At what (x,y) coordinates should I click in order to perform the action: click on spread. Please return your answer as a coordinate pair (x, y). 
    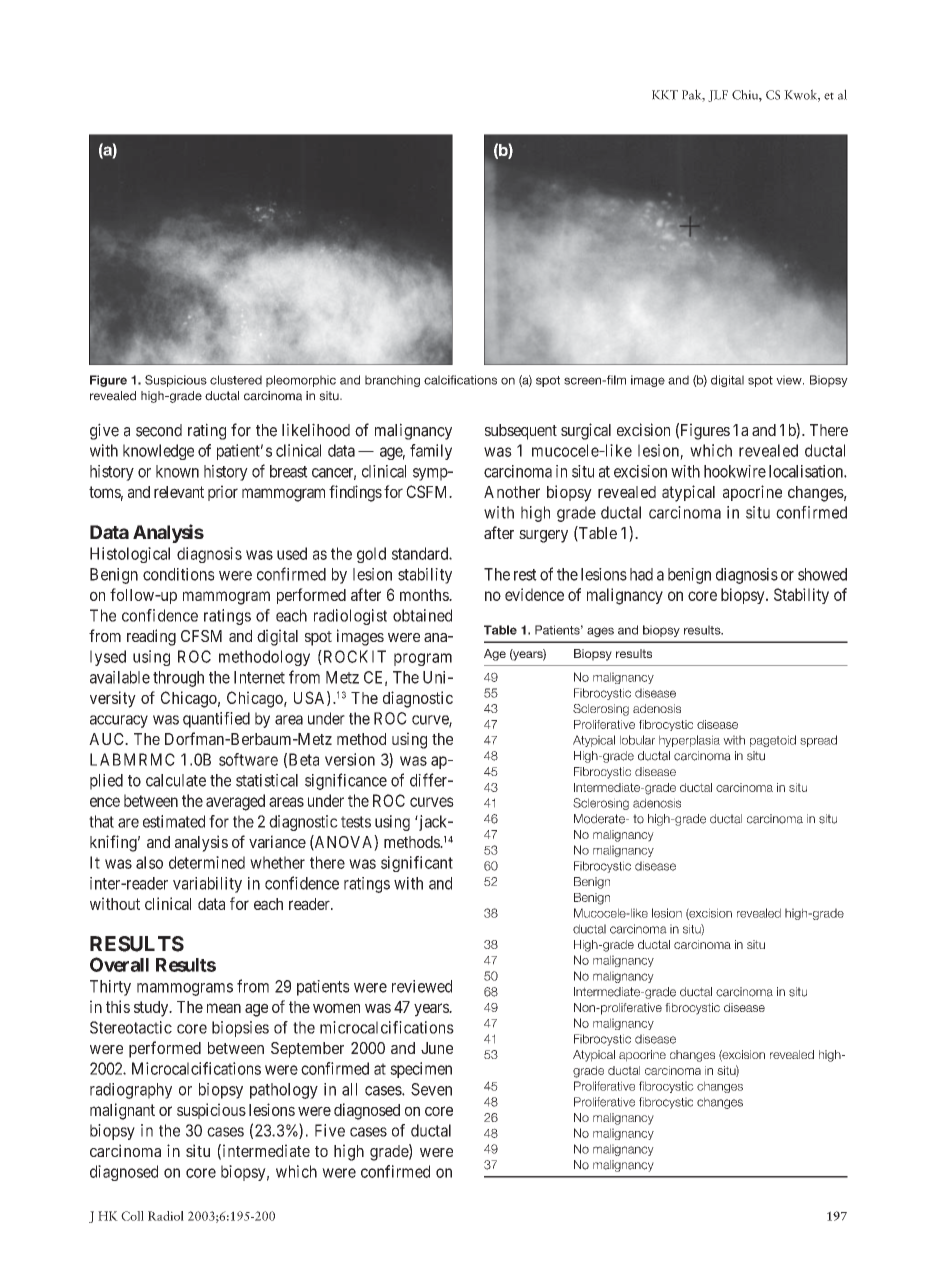
    Looking at the image, I should click on (818, 741).
